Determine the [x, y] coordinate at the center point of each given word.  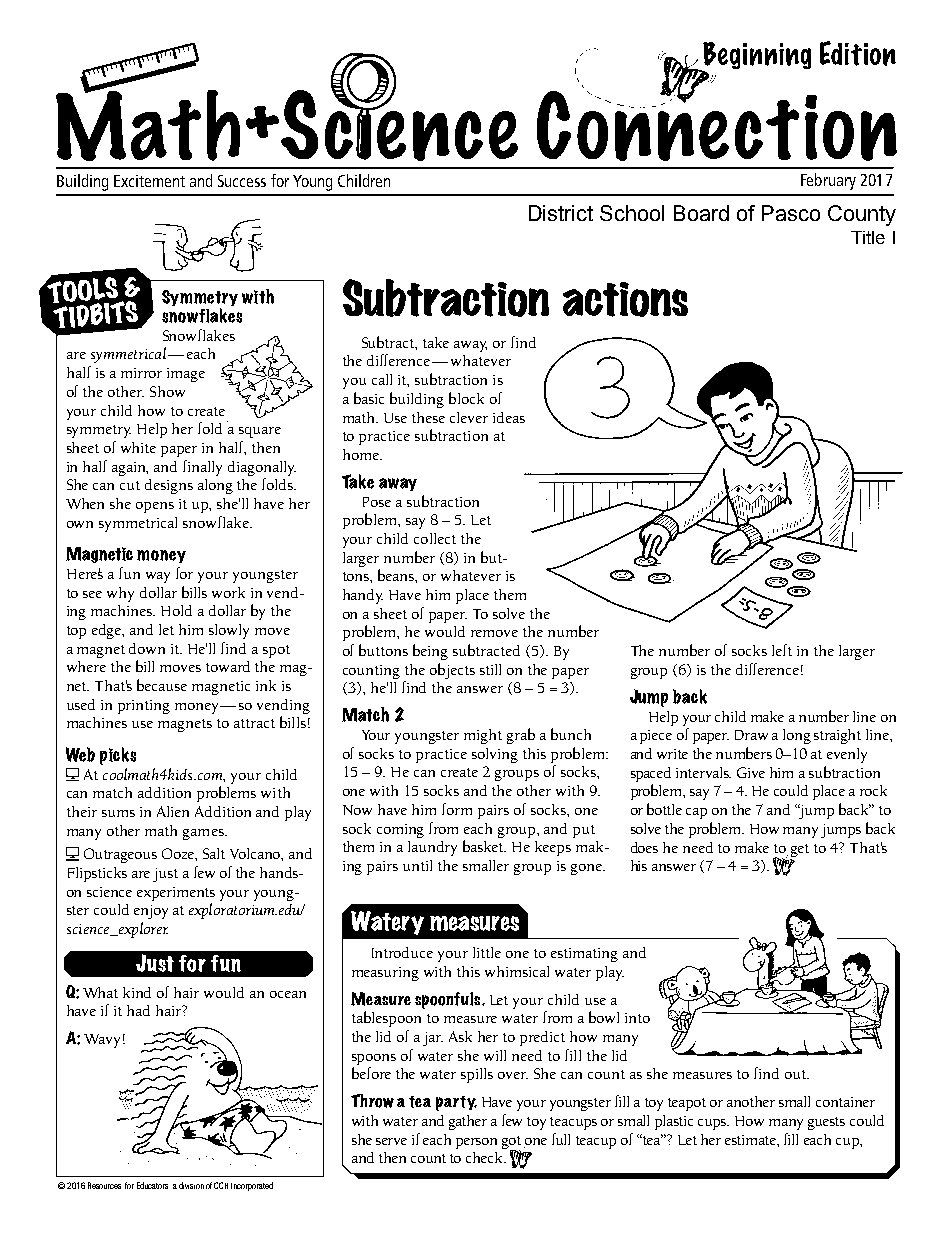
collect [435, 538]
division [191, 1185]
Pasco [791, 213]
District [561, 213]
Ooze [179, 854]
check [486, 1157]
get [800, 850]
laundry [432, 848]
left [782, 650]
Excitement [149, 181]
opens [155, 507]
